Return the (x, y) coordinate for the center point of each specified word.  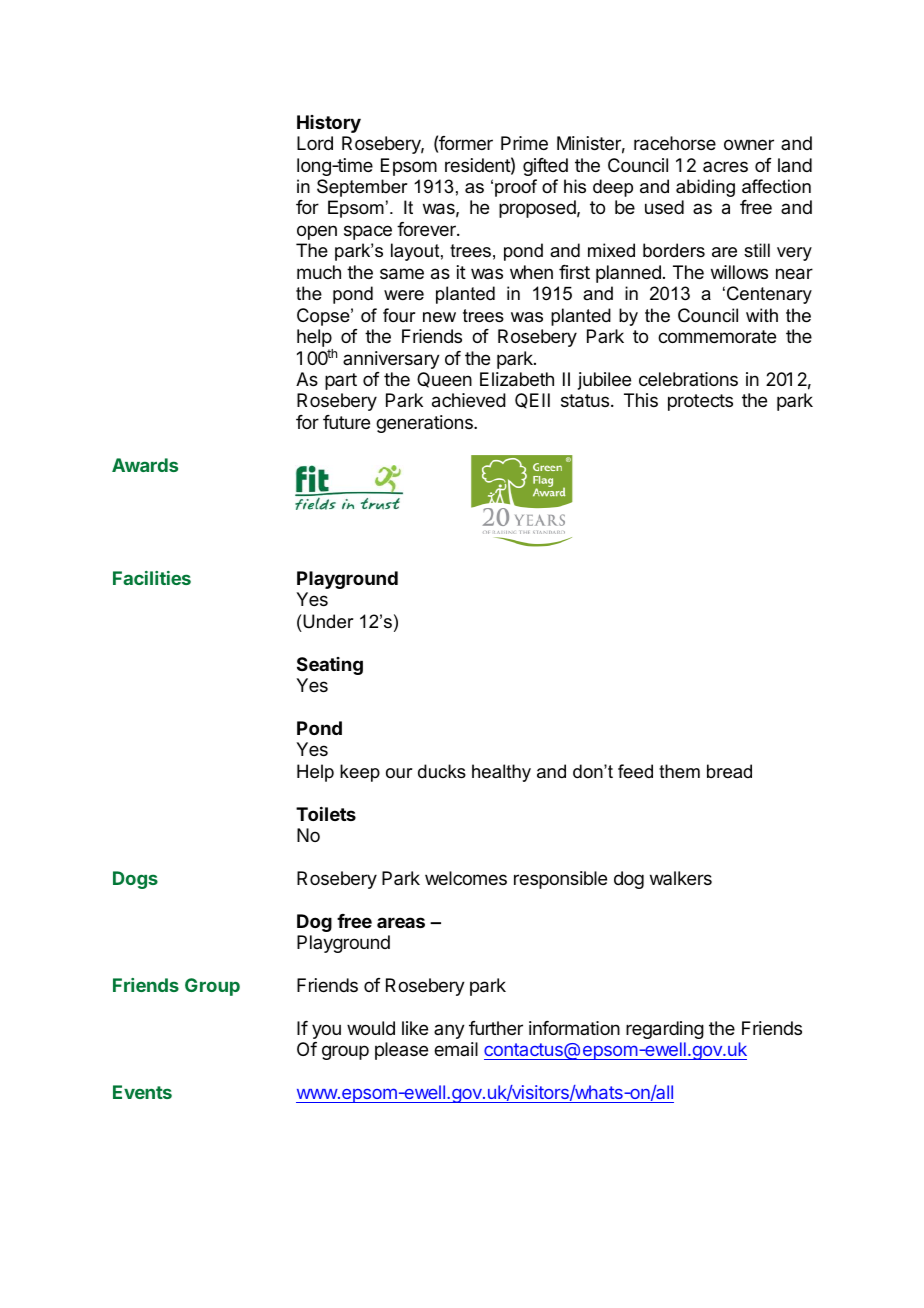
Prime (524, 143)
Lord (315, 143)
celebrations (688, 379)
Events (142, 1092)
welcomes (466, 878)
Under (327, 621)
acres (725, 166)
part (341, 381)
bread (729, 771)
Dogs (135, 880)
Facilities (152, 578)
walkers (681, 878)
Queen (444, 380)
